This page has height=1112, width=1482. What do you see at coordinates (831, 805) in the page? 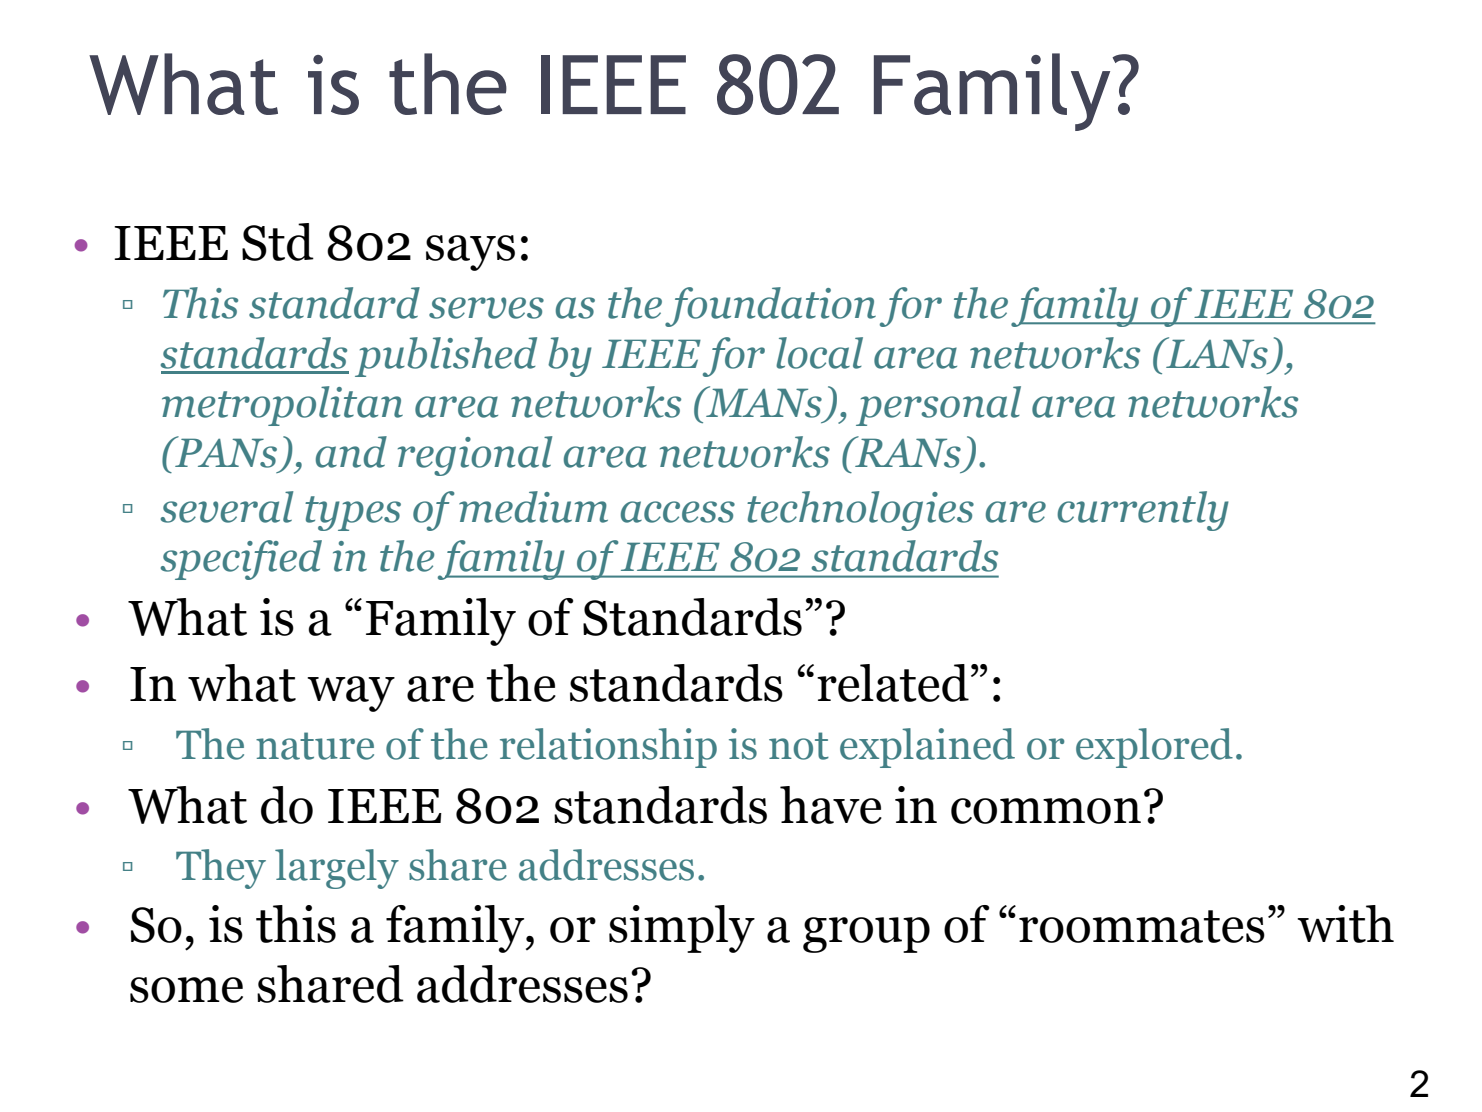
I see `have` at bounding box center [831, 805].
